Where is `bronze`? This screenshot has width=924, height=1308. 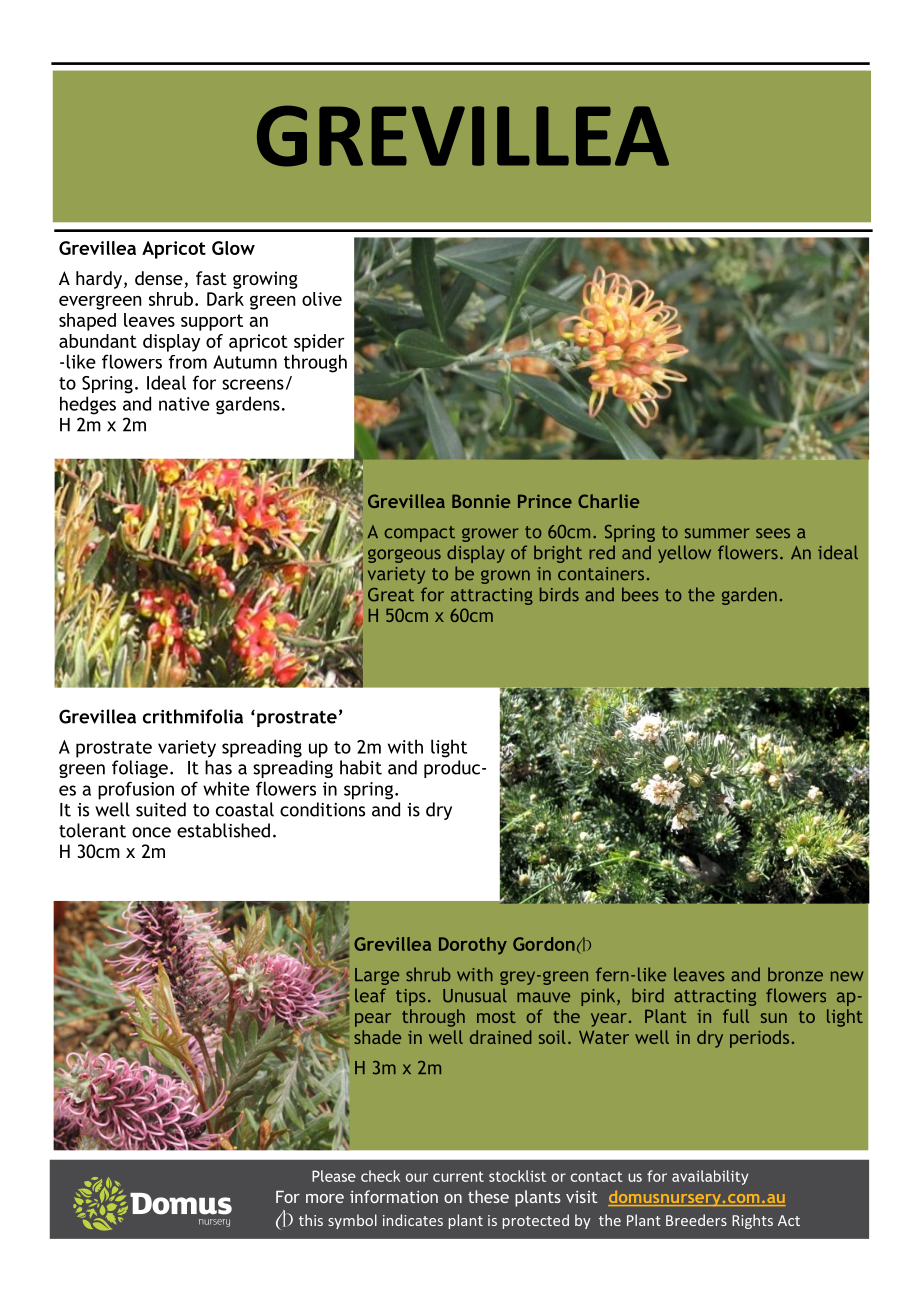
bronze is located at coordinates (795, 974).
